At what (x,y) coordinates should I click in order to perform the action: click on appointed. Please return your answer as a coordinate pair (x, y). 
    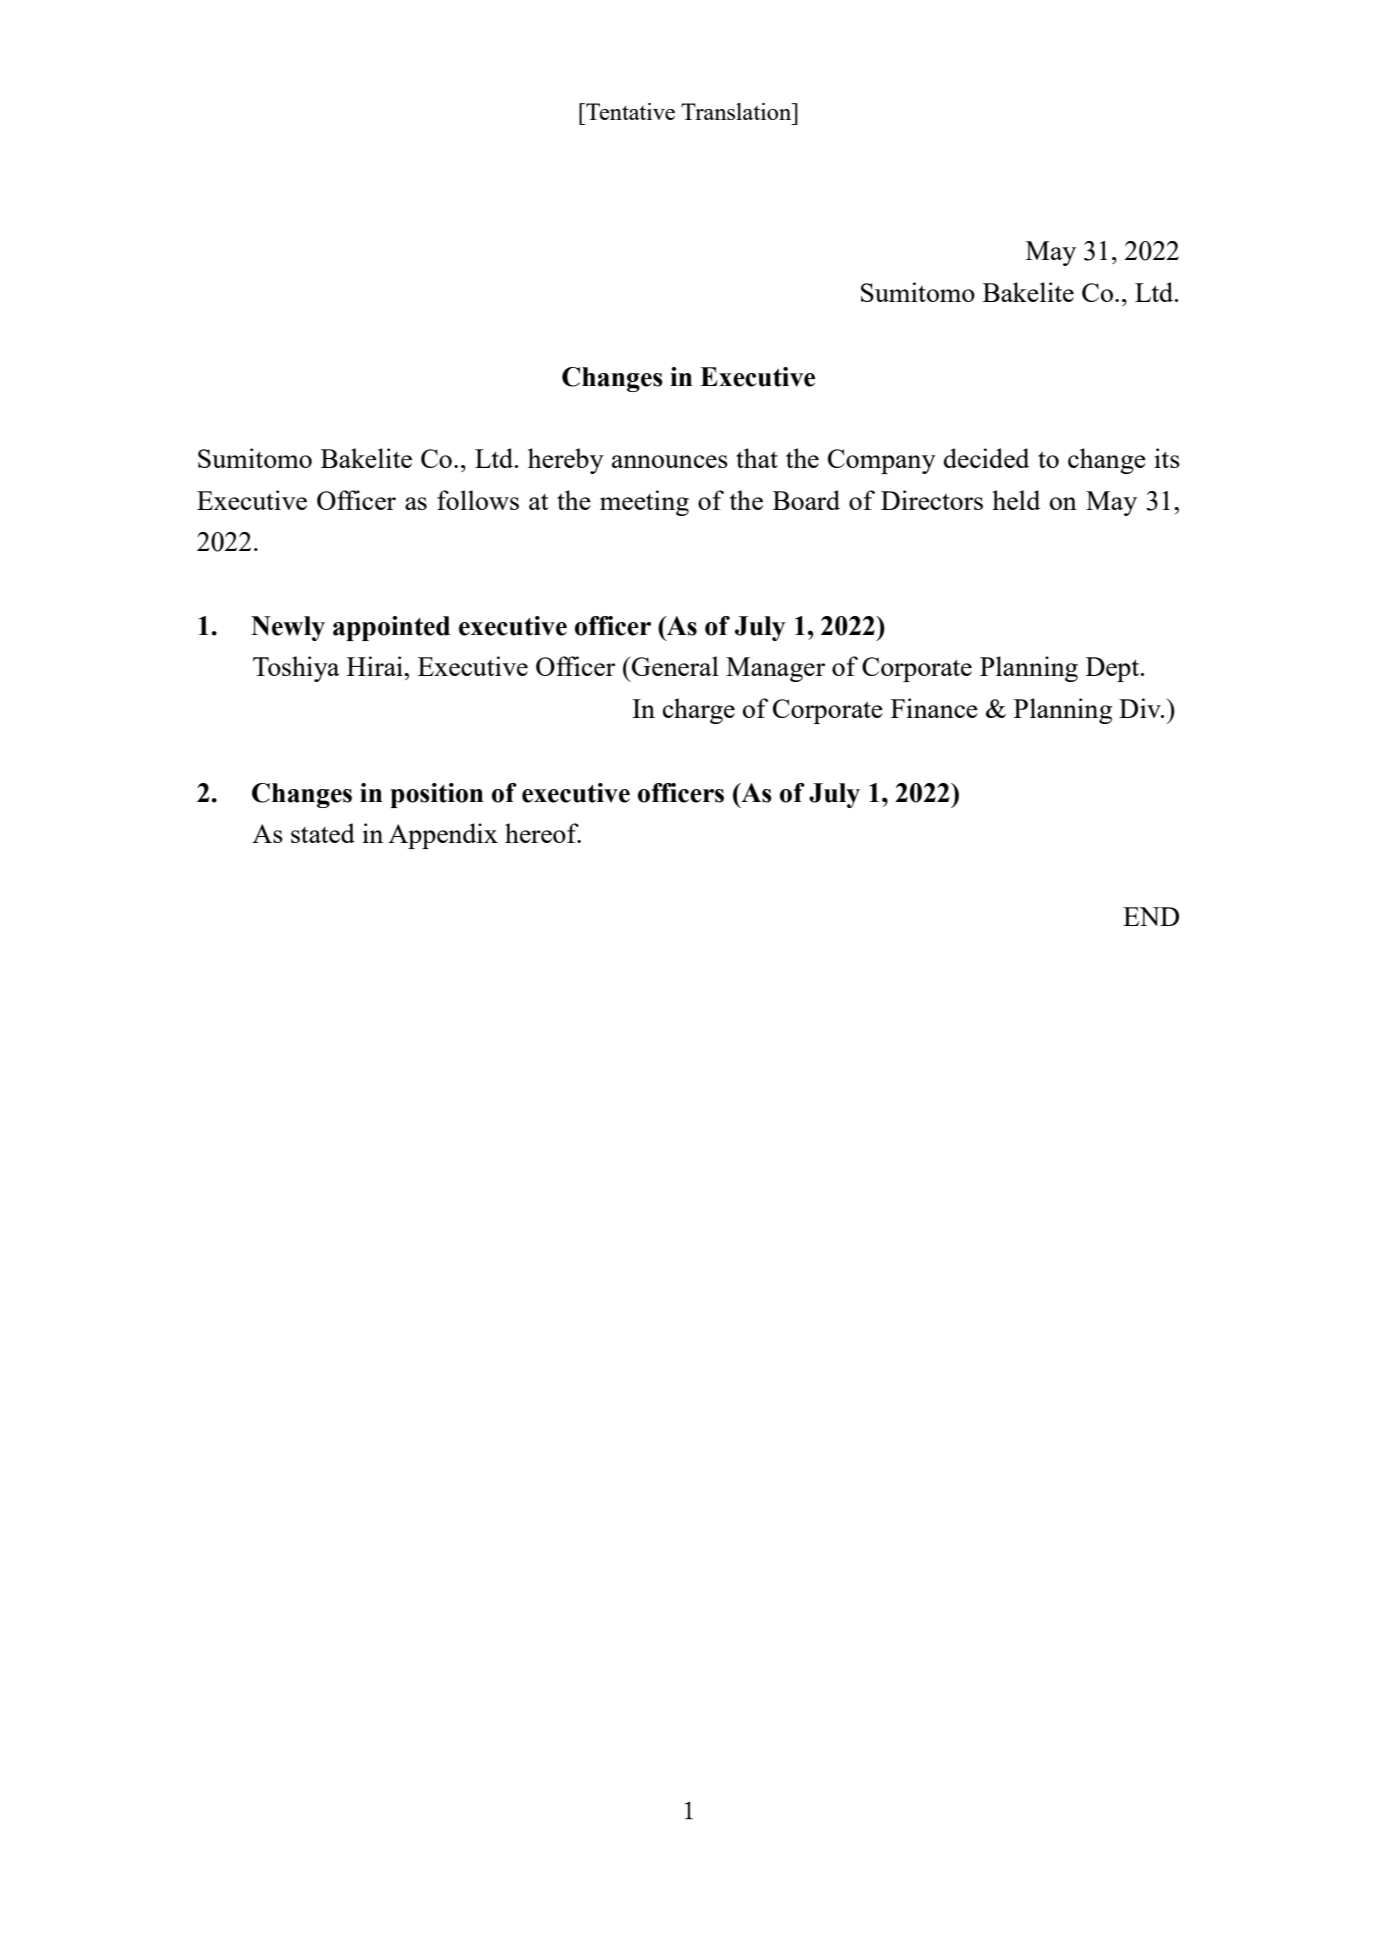
    Looking at the image, I should click on (391, 628).
